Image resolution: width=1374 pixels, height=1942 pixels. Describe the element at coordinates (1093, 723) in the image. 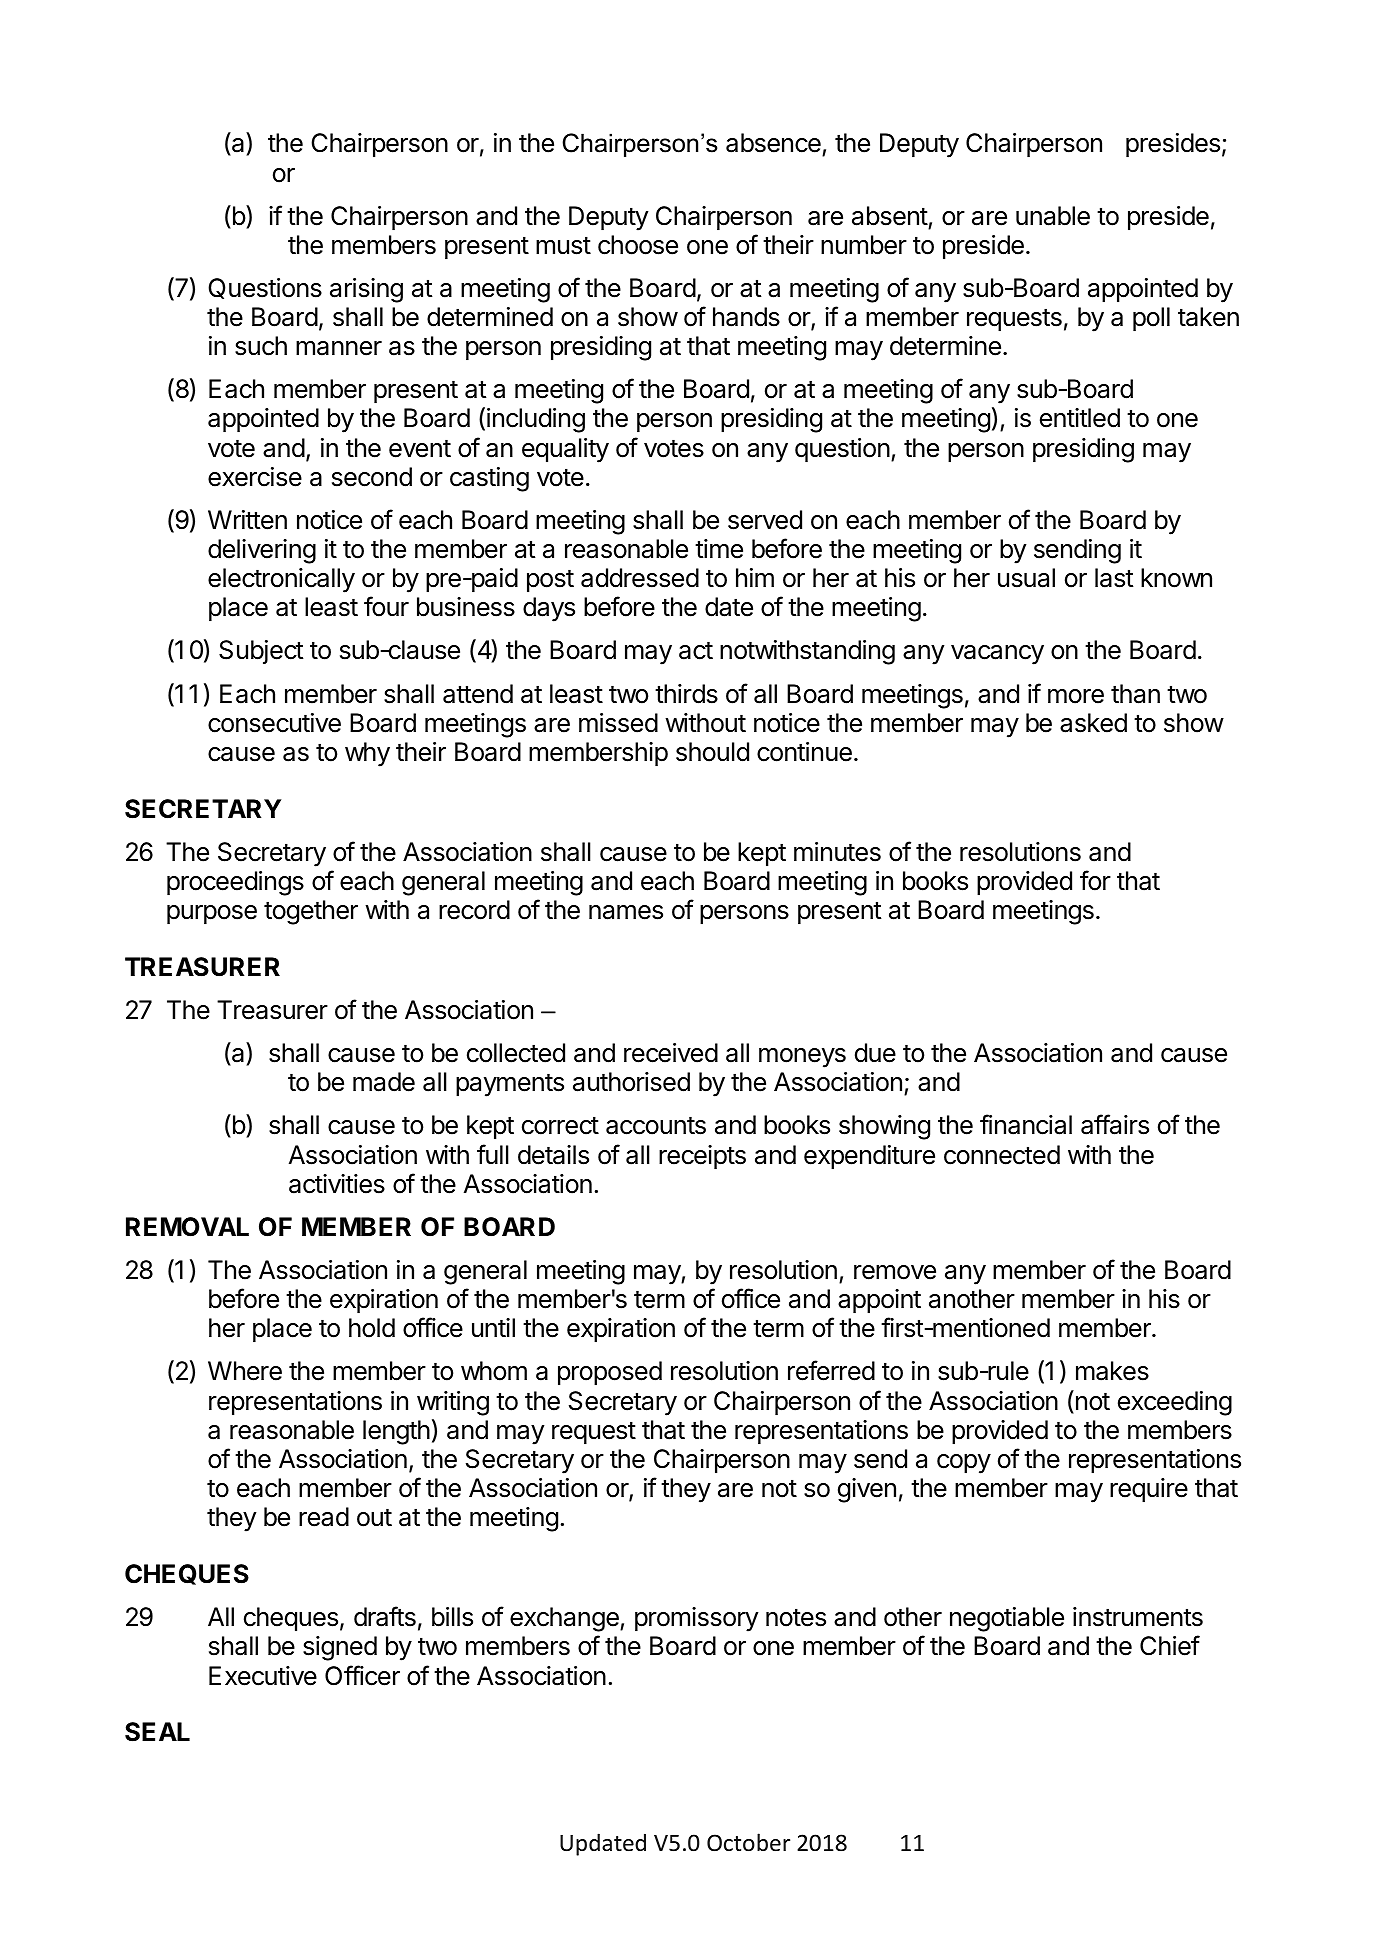

I see `asked` at that location.
